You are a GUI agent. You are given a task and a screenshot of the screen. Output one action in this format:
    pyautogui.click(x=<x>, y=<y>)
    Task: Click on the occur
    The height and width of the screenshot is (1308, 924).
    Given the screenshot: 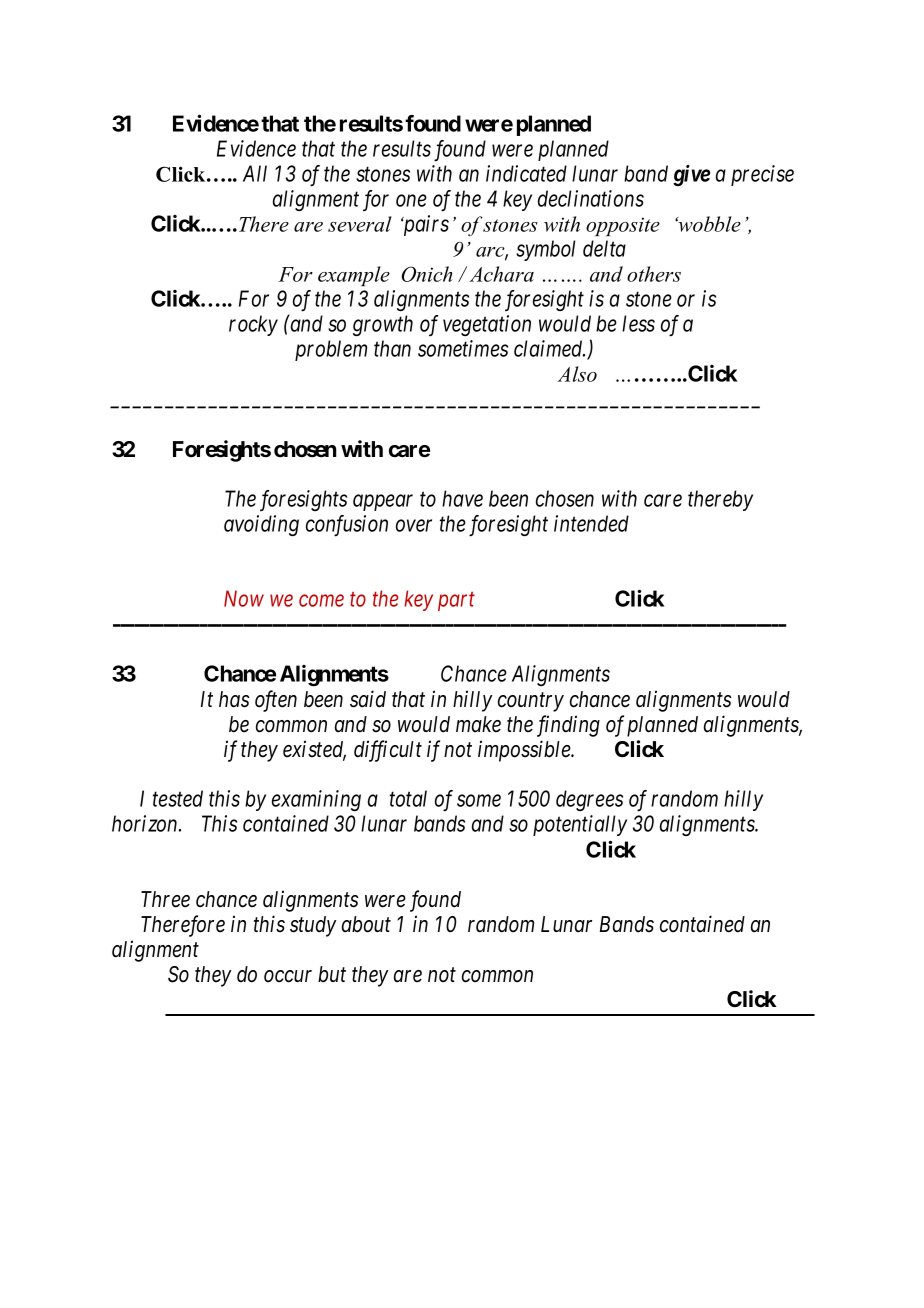 What is the action you would take?
    pyautogui.click(x=288, y=976)
